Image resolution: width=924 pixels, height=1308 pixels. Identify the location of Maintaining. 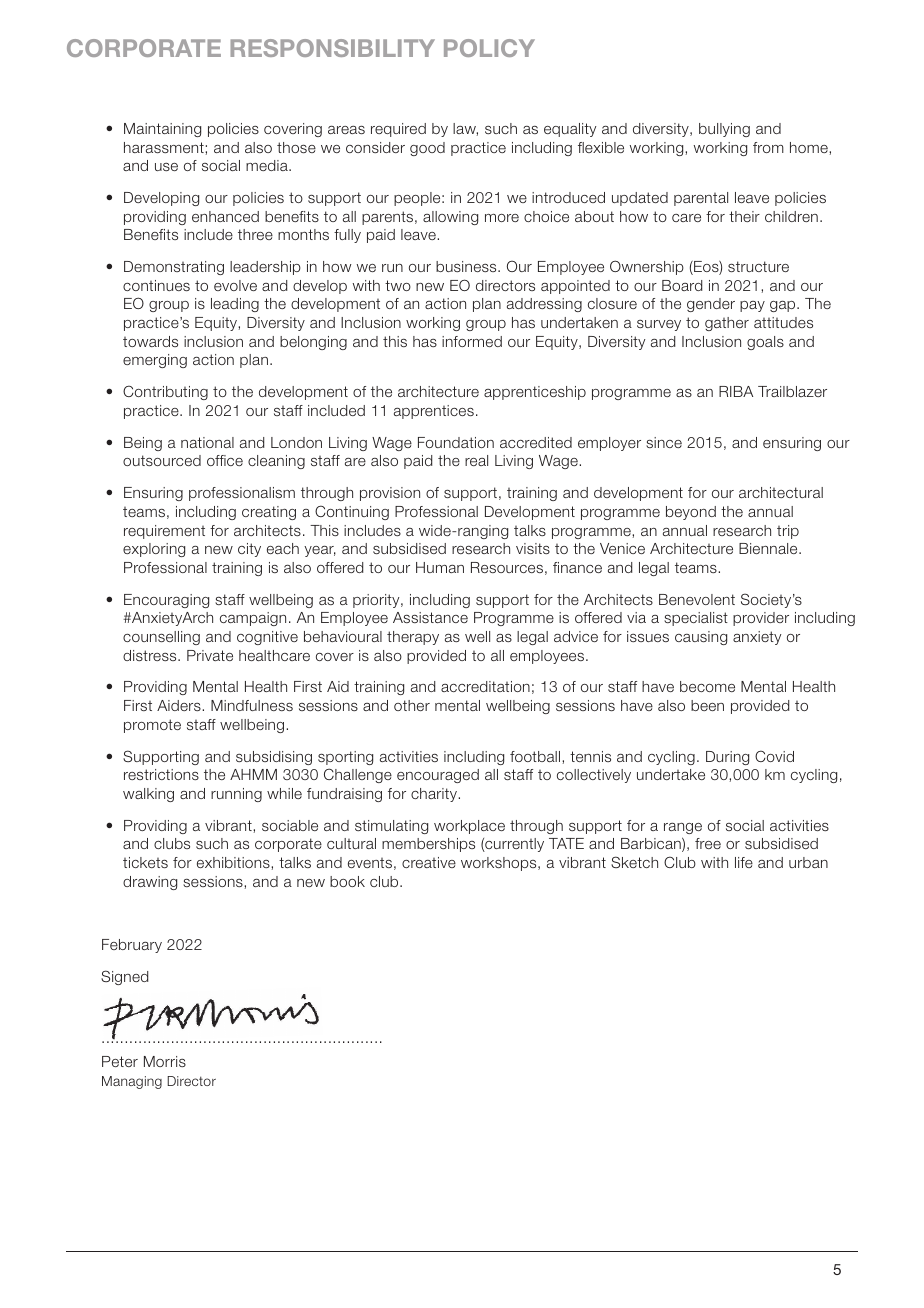
(162, 130).
